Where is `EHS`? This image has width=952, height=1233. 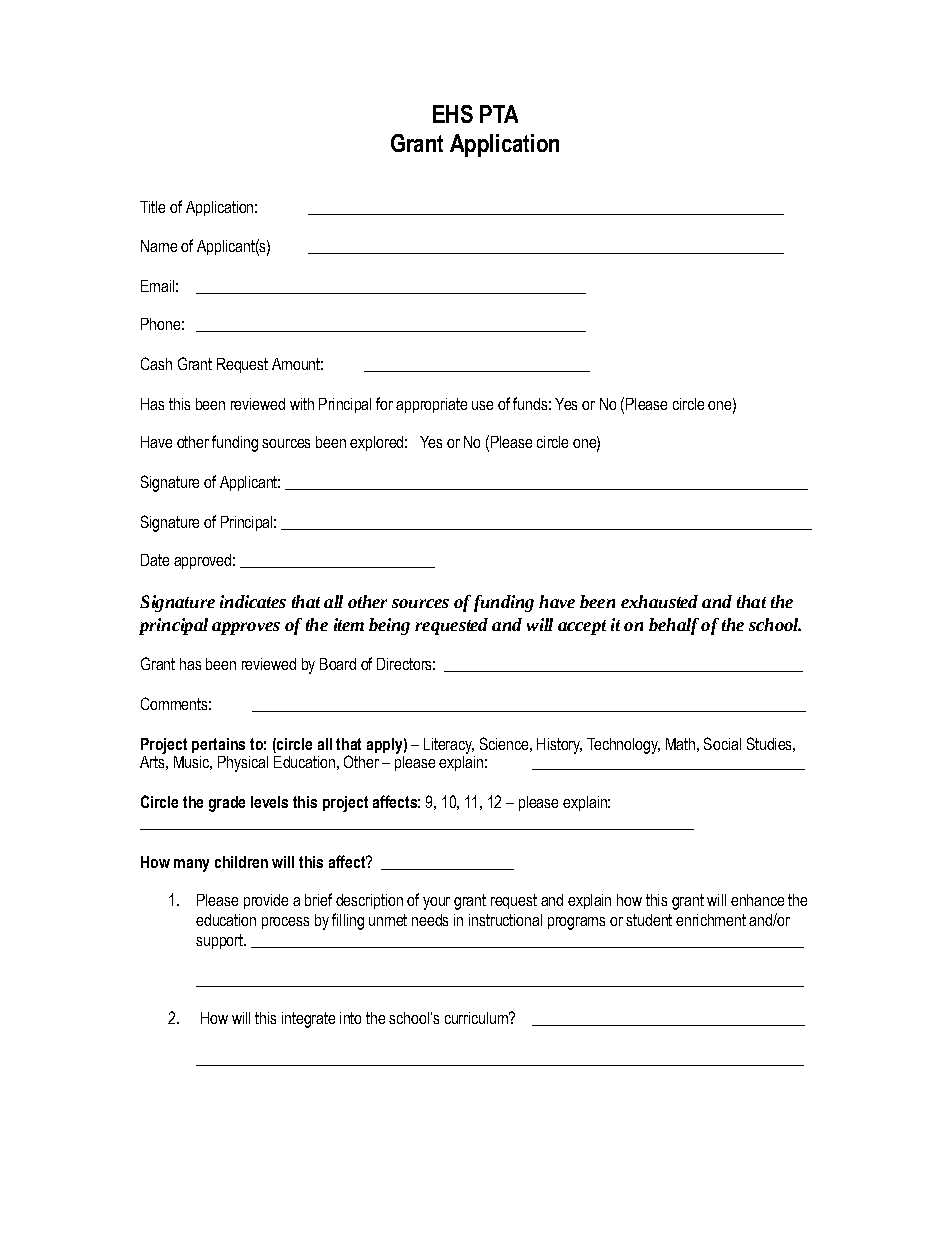 EHS is located at coordinates (453, 114).
